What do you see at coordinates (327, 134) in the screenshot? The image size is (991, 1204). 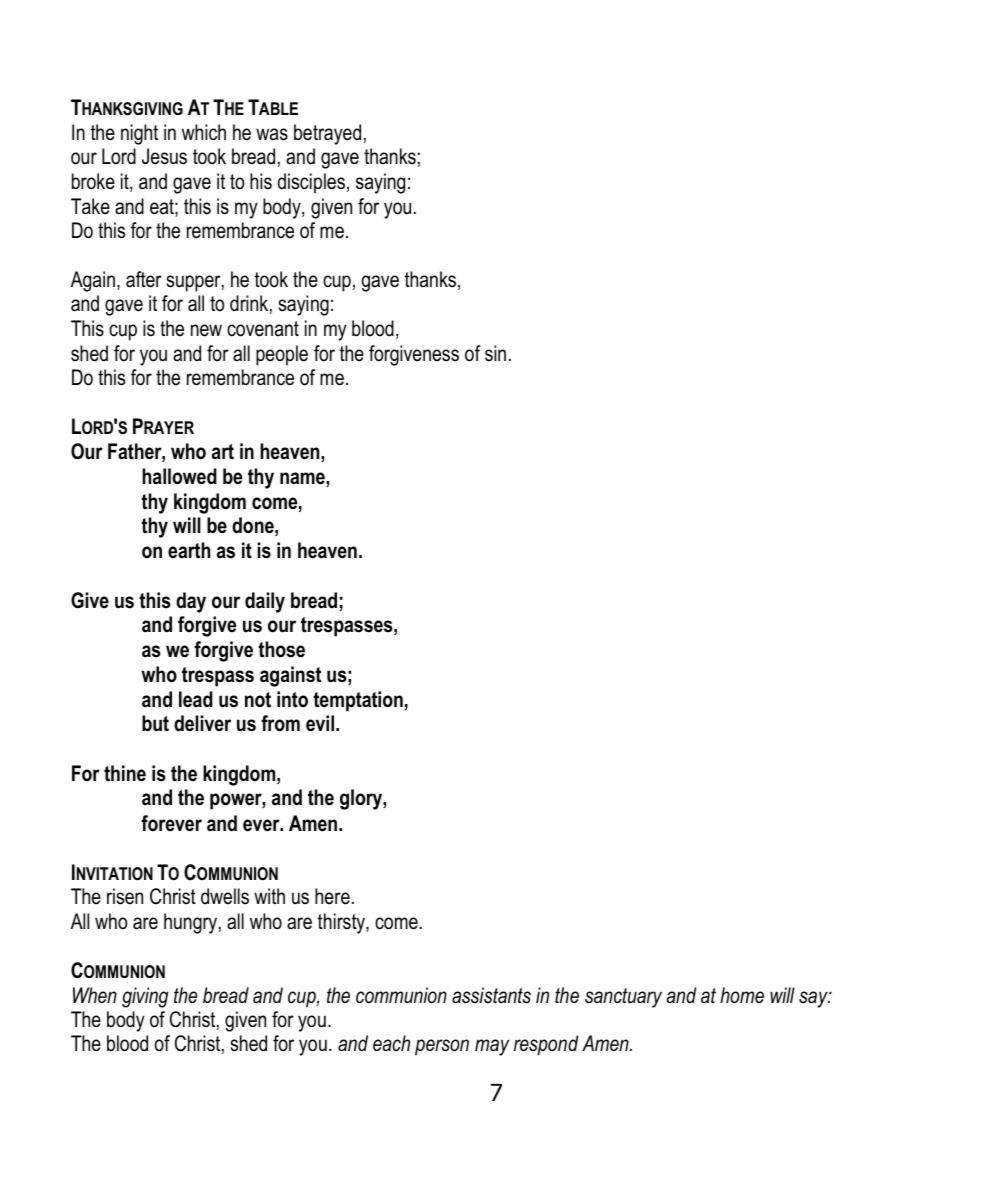 I see `betrayed` at bounding box center [327, 134].
